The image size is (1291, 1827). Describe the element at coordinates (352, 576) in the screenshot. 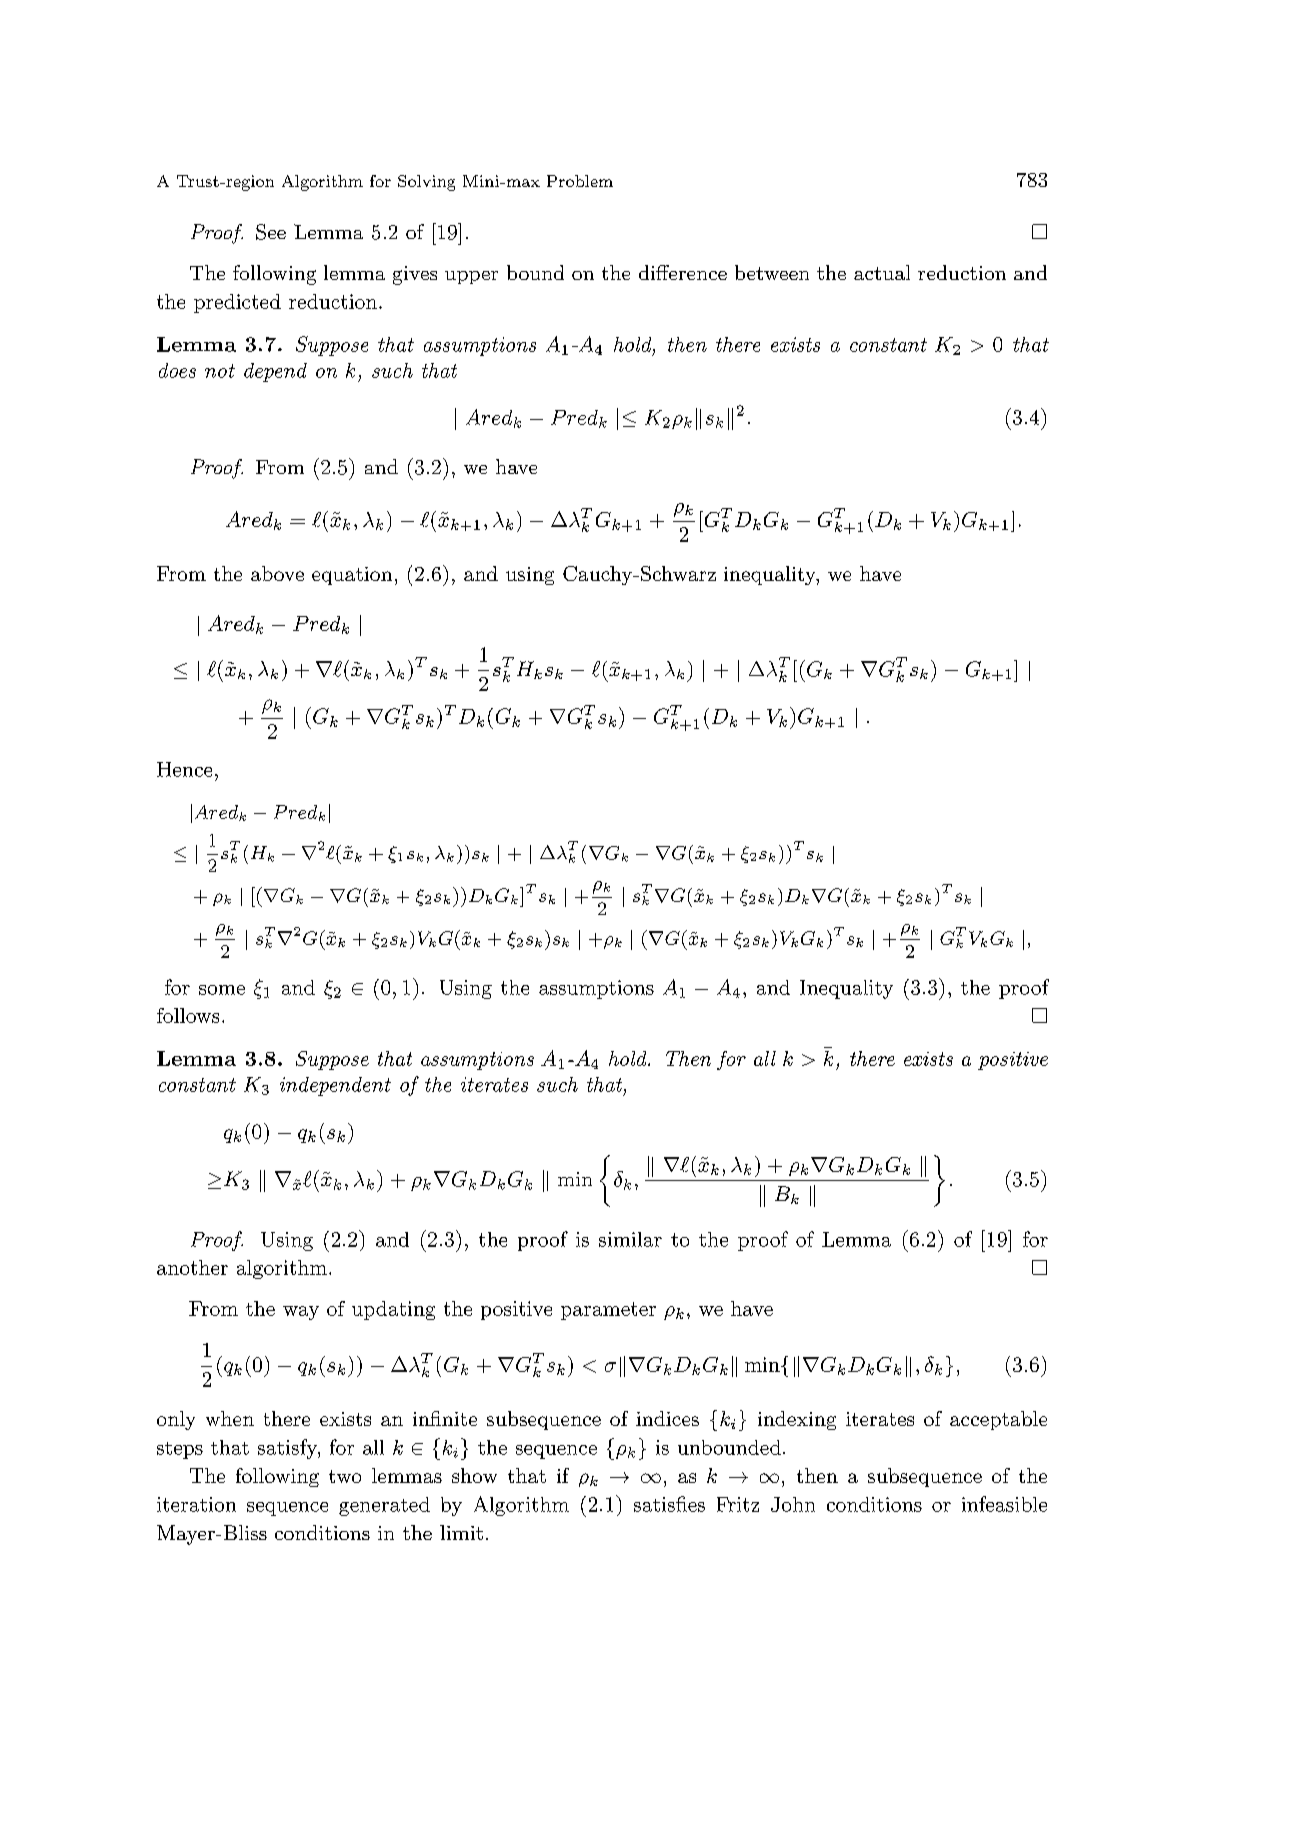

I see `equation` at that location.
